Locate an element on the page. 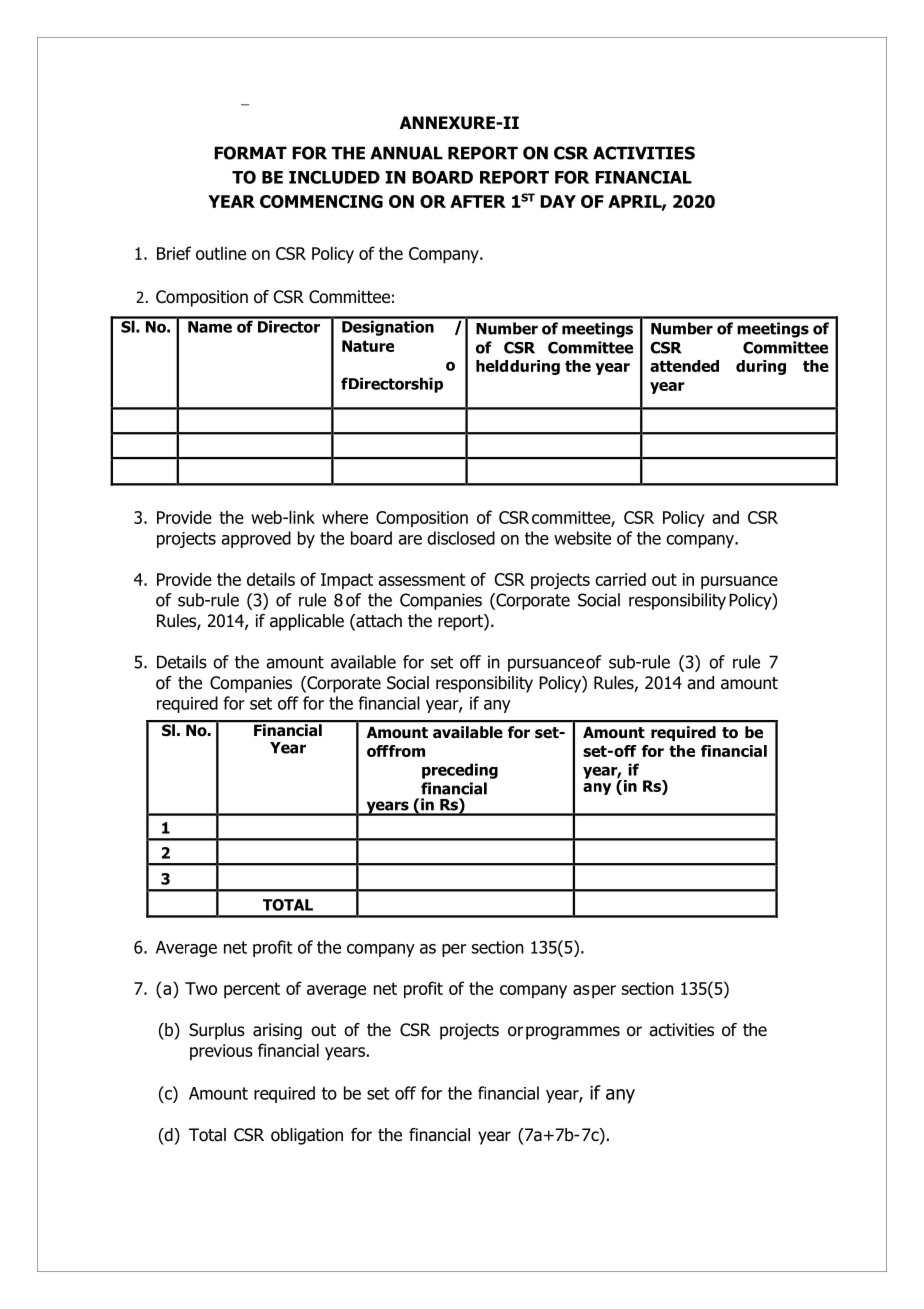 The image size is (924, 1309). website is located at coordinates (582, 538).
